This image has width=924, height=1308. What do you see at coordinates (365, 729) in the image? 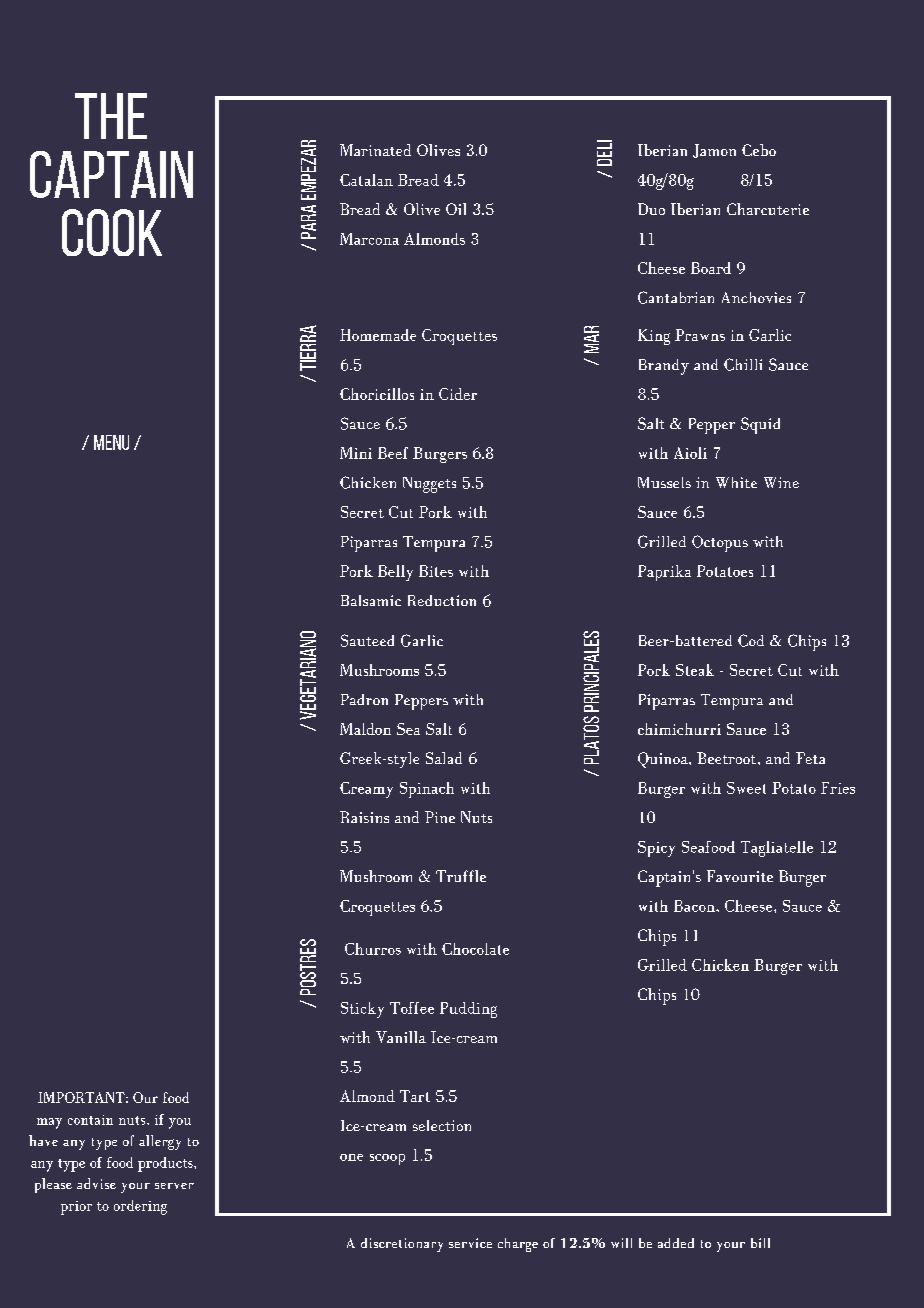
I see `Maldon` at bounding box center [365, 729].
